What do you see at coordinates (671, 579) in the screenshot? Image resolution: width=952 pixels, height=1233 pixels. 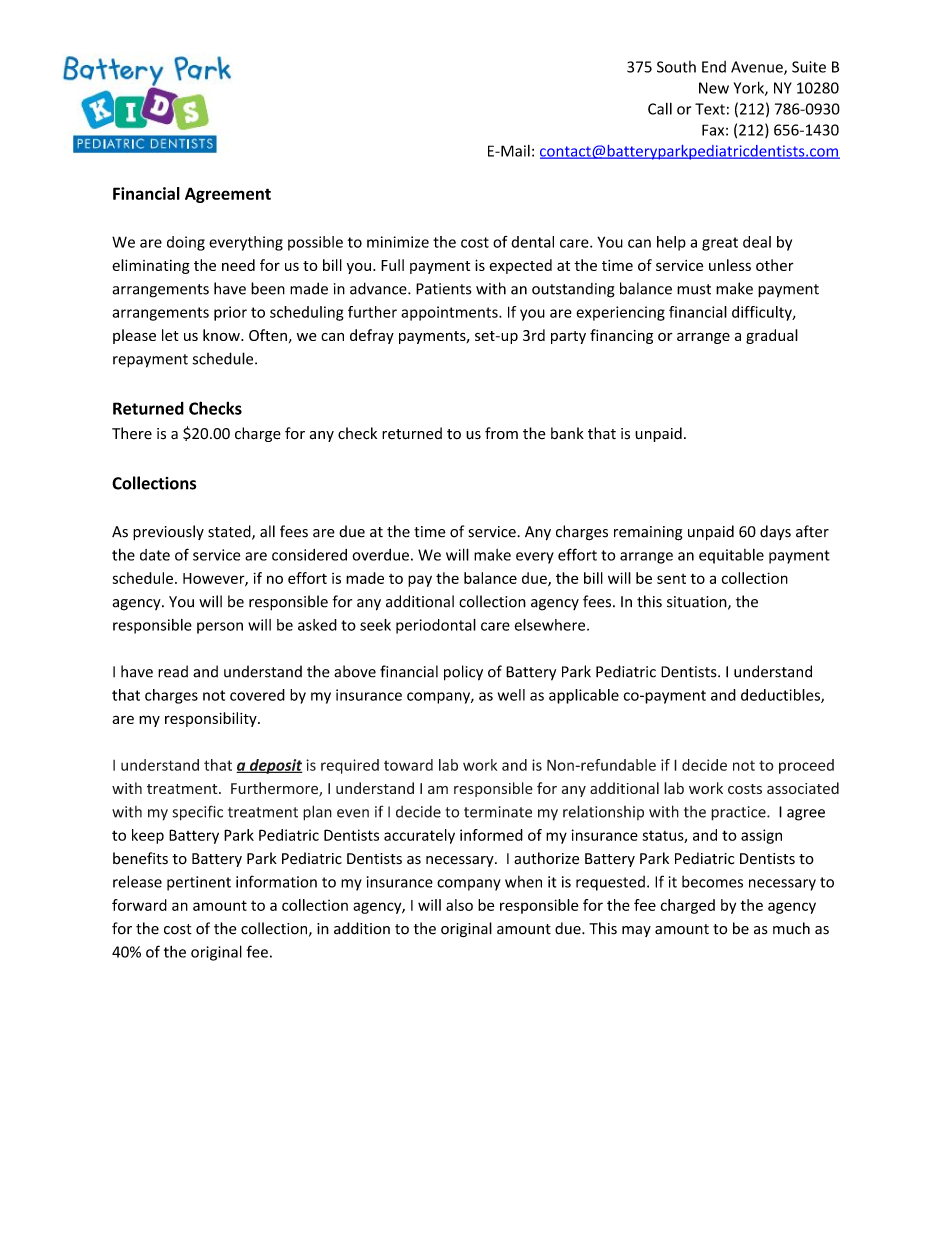 I see `sent` at bounding box center [671, 579].
